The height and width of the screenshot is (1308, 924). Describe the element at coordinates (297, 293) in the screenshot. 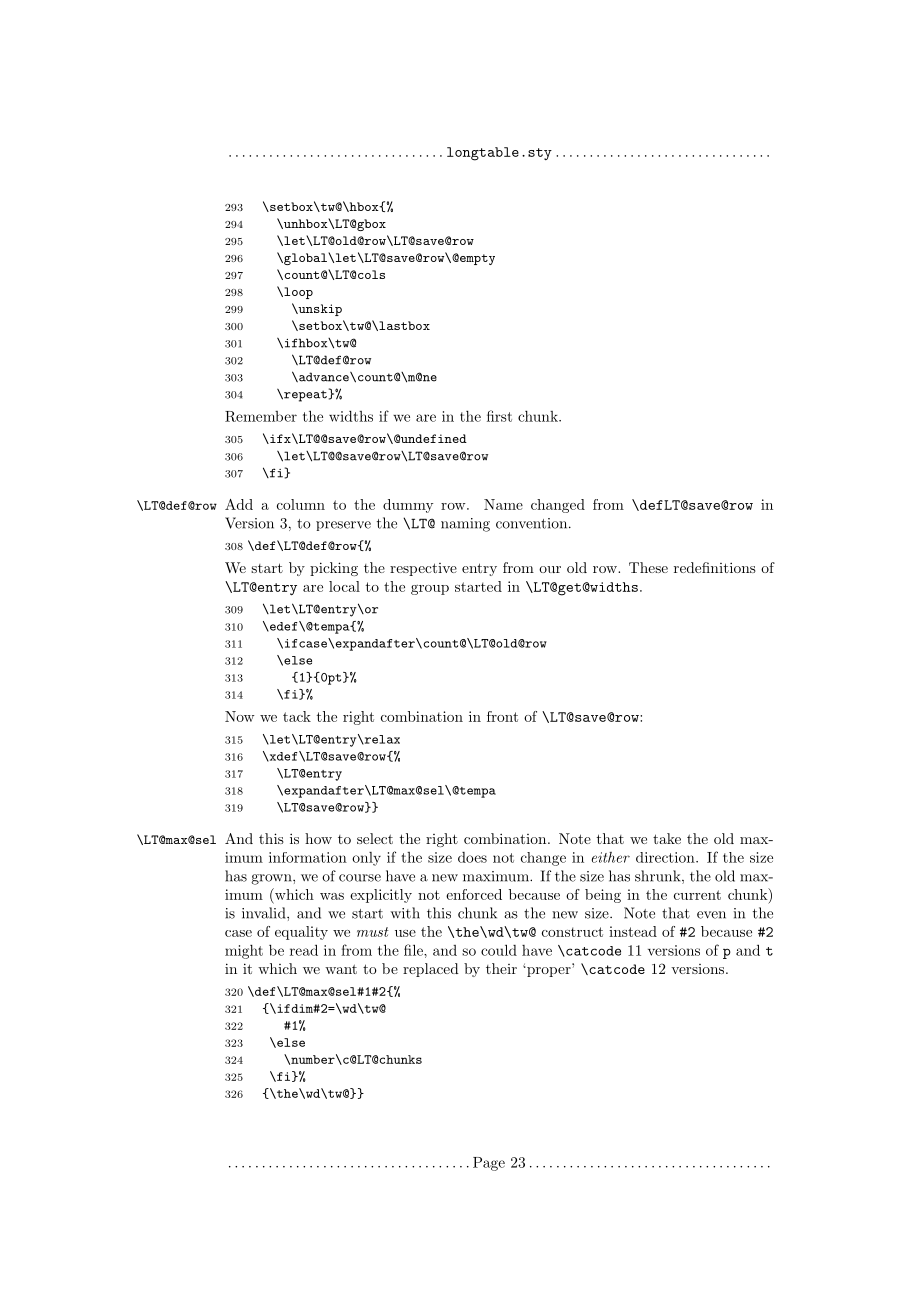

I see `loop` at that location.
